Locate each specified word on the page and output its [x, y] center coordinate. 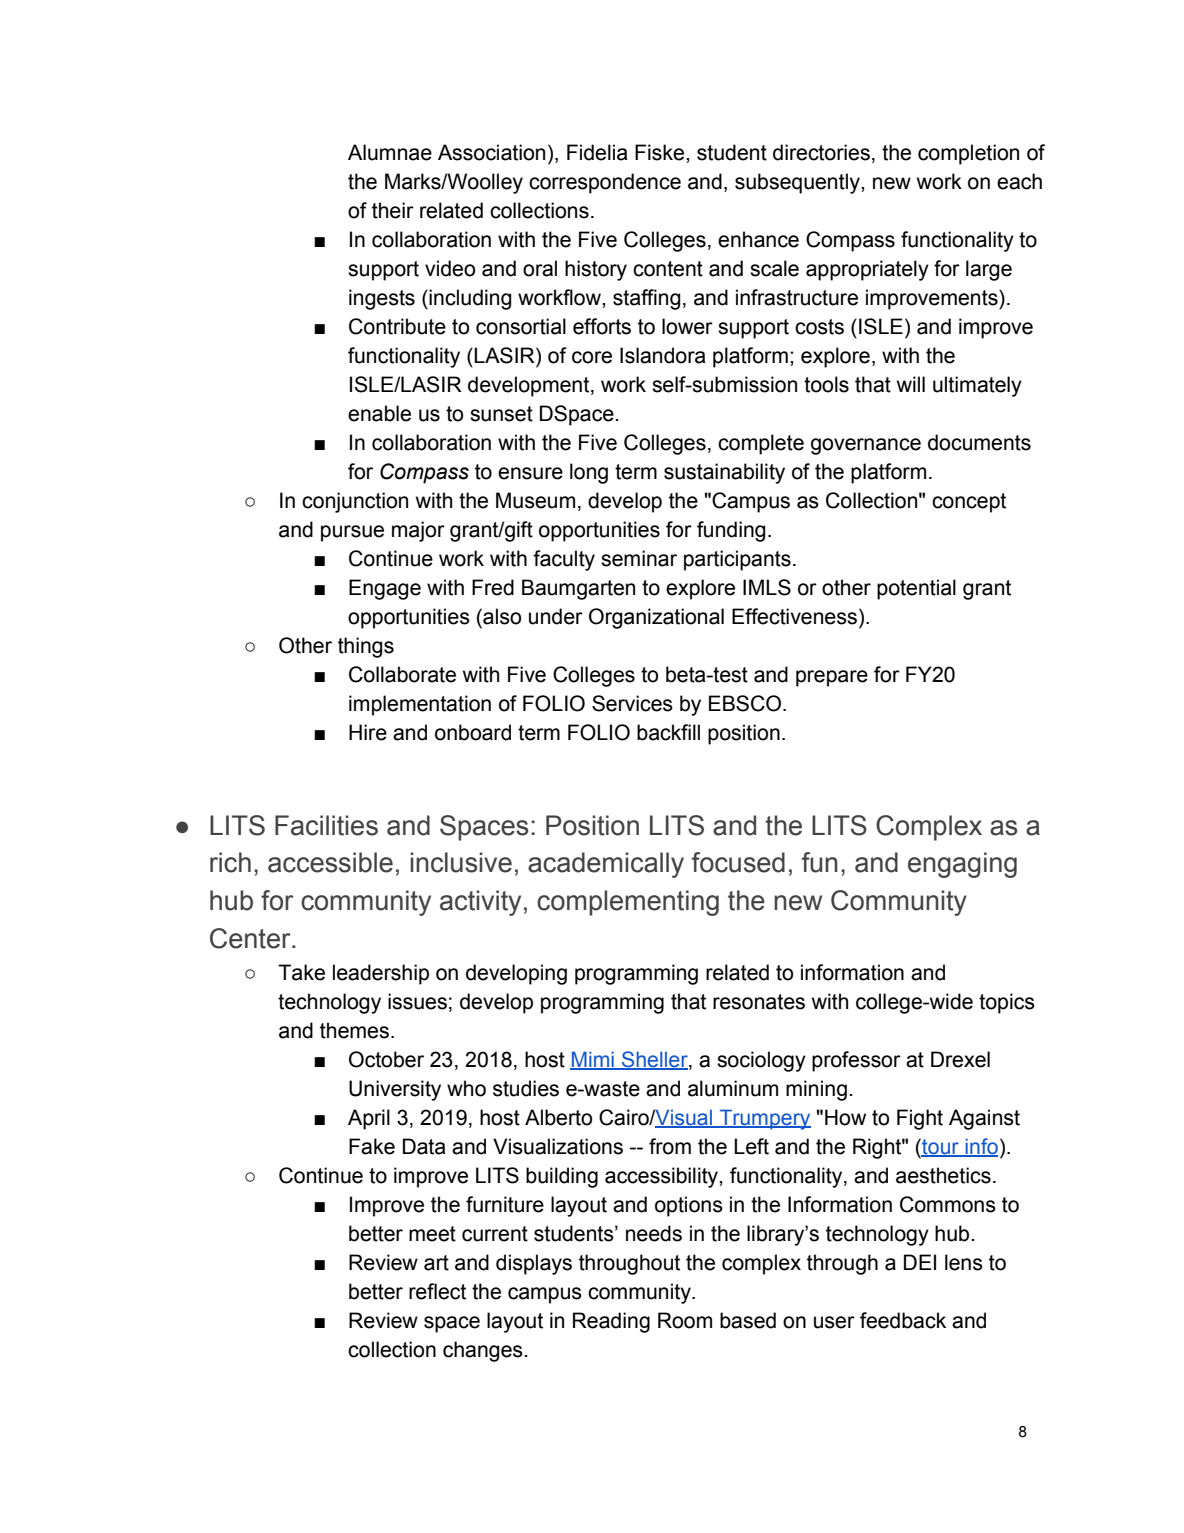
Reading [611, 1322]
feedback [903, 1320]
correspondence [605, 183]
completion [968, 154]
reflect [437, 1291]
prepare [832, 678]
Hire [368, 732]
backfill [668, 732]
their [393, 210]
